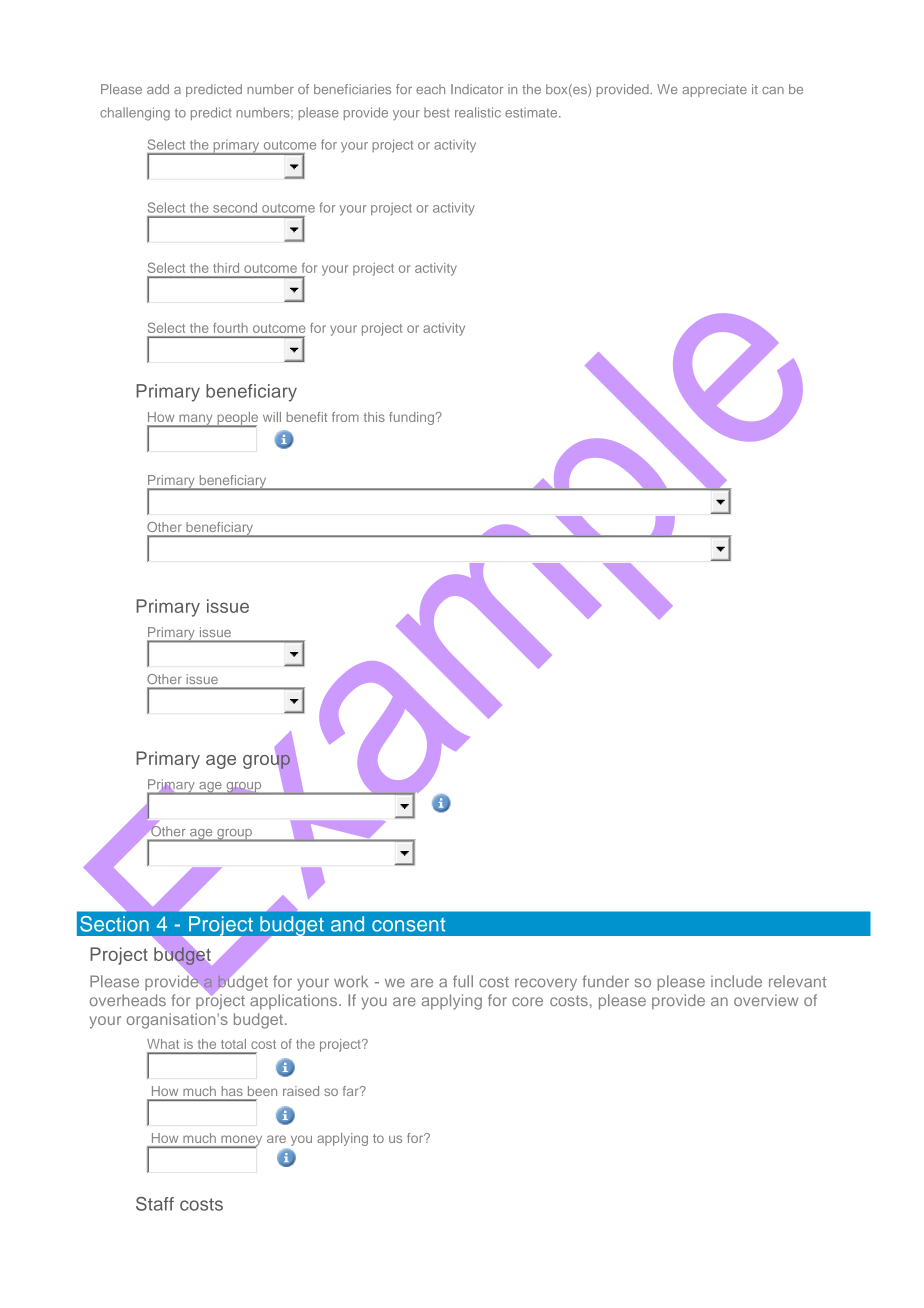 Image resolution: width=924 pixels, height=1308 pixels. Describe the element at coordinates (352, 1091) in the document. I see `far` at that location.
